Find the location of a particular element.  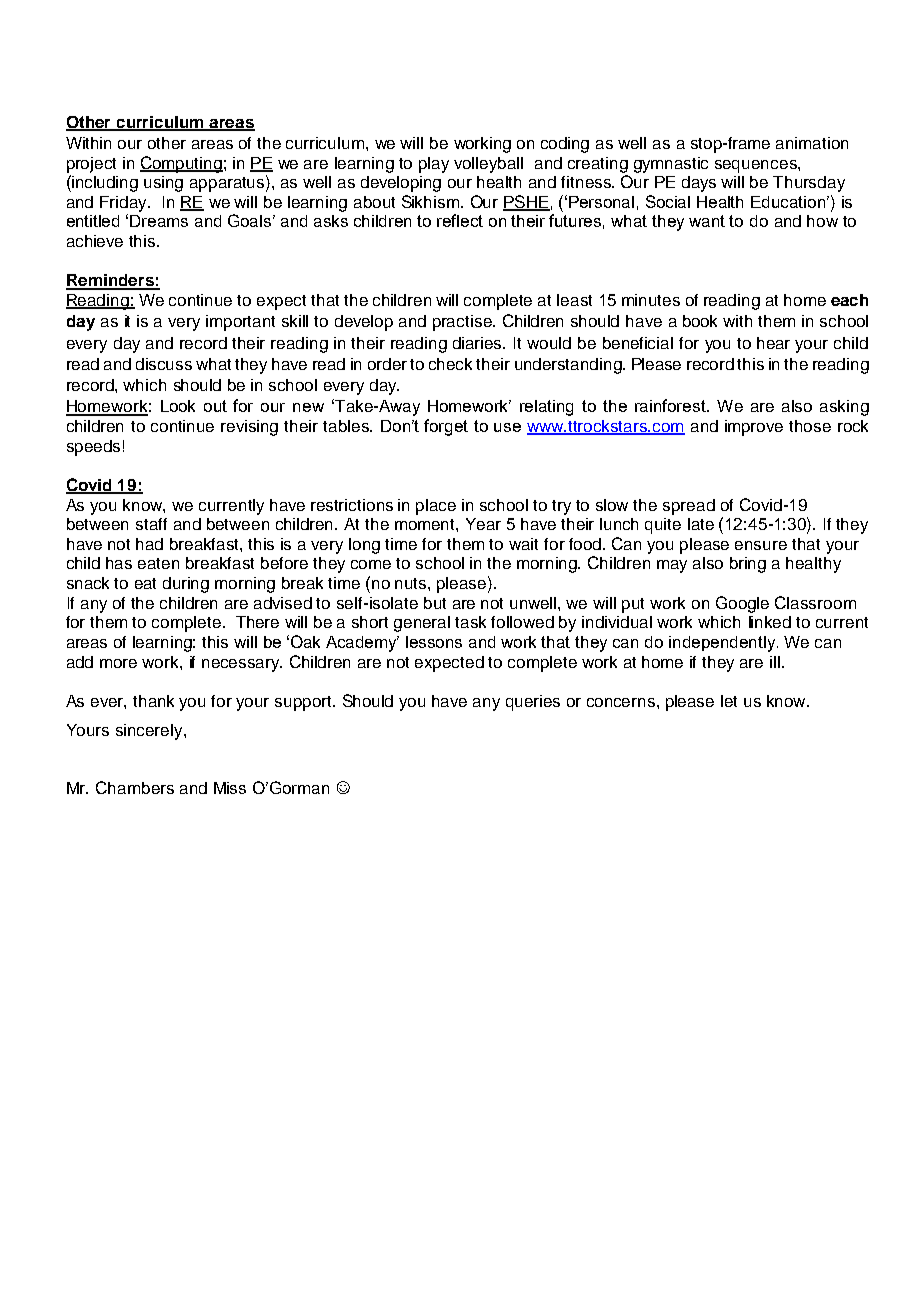

Computing is located at coordinates (181, 164).
